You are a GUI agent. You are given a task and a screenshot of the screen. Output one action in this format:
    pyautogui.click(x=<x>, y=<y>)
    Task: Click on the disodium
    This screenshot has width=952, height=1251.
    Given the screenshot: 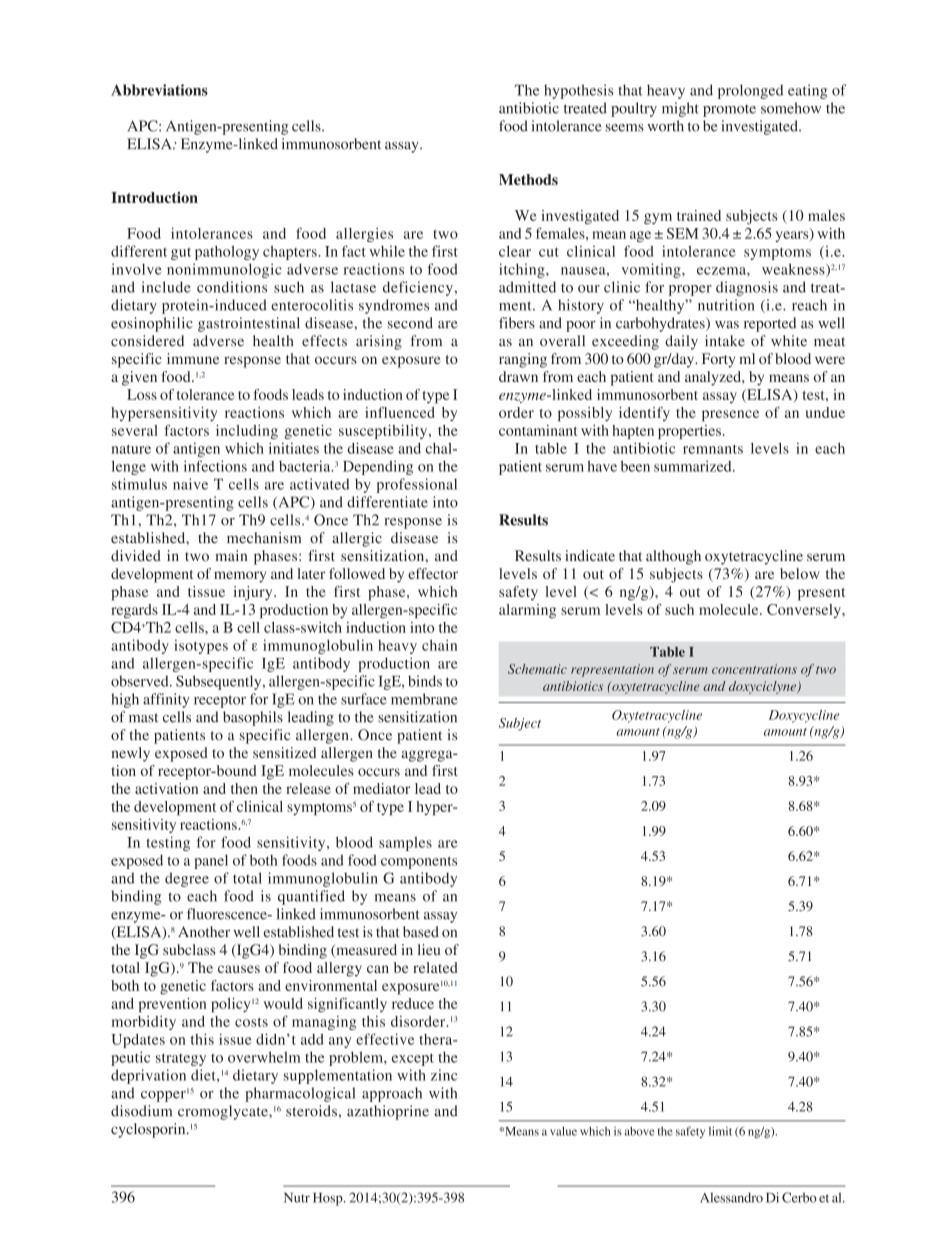 What is the action you would take?
    pyautogui.click(x=141, y=1111)
